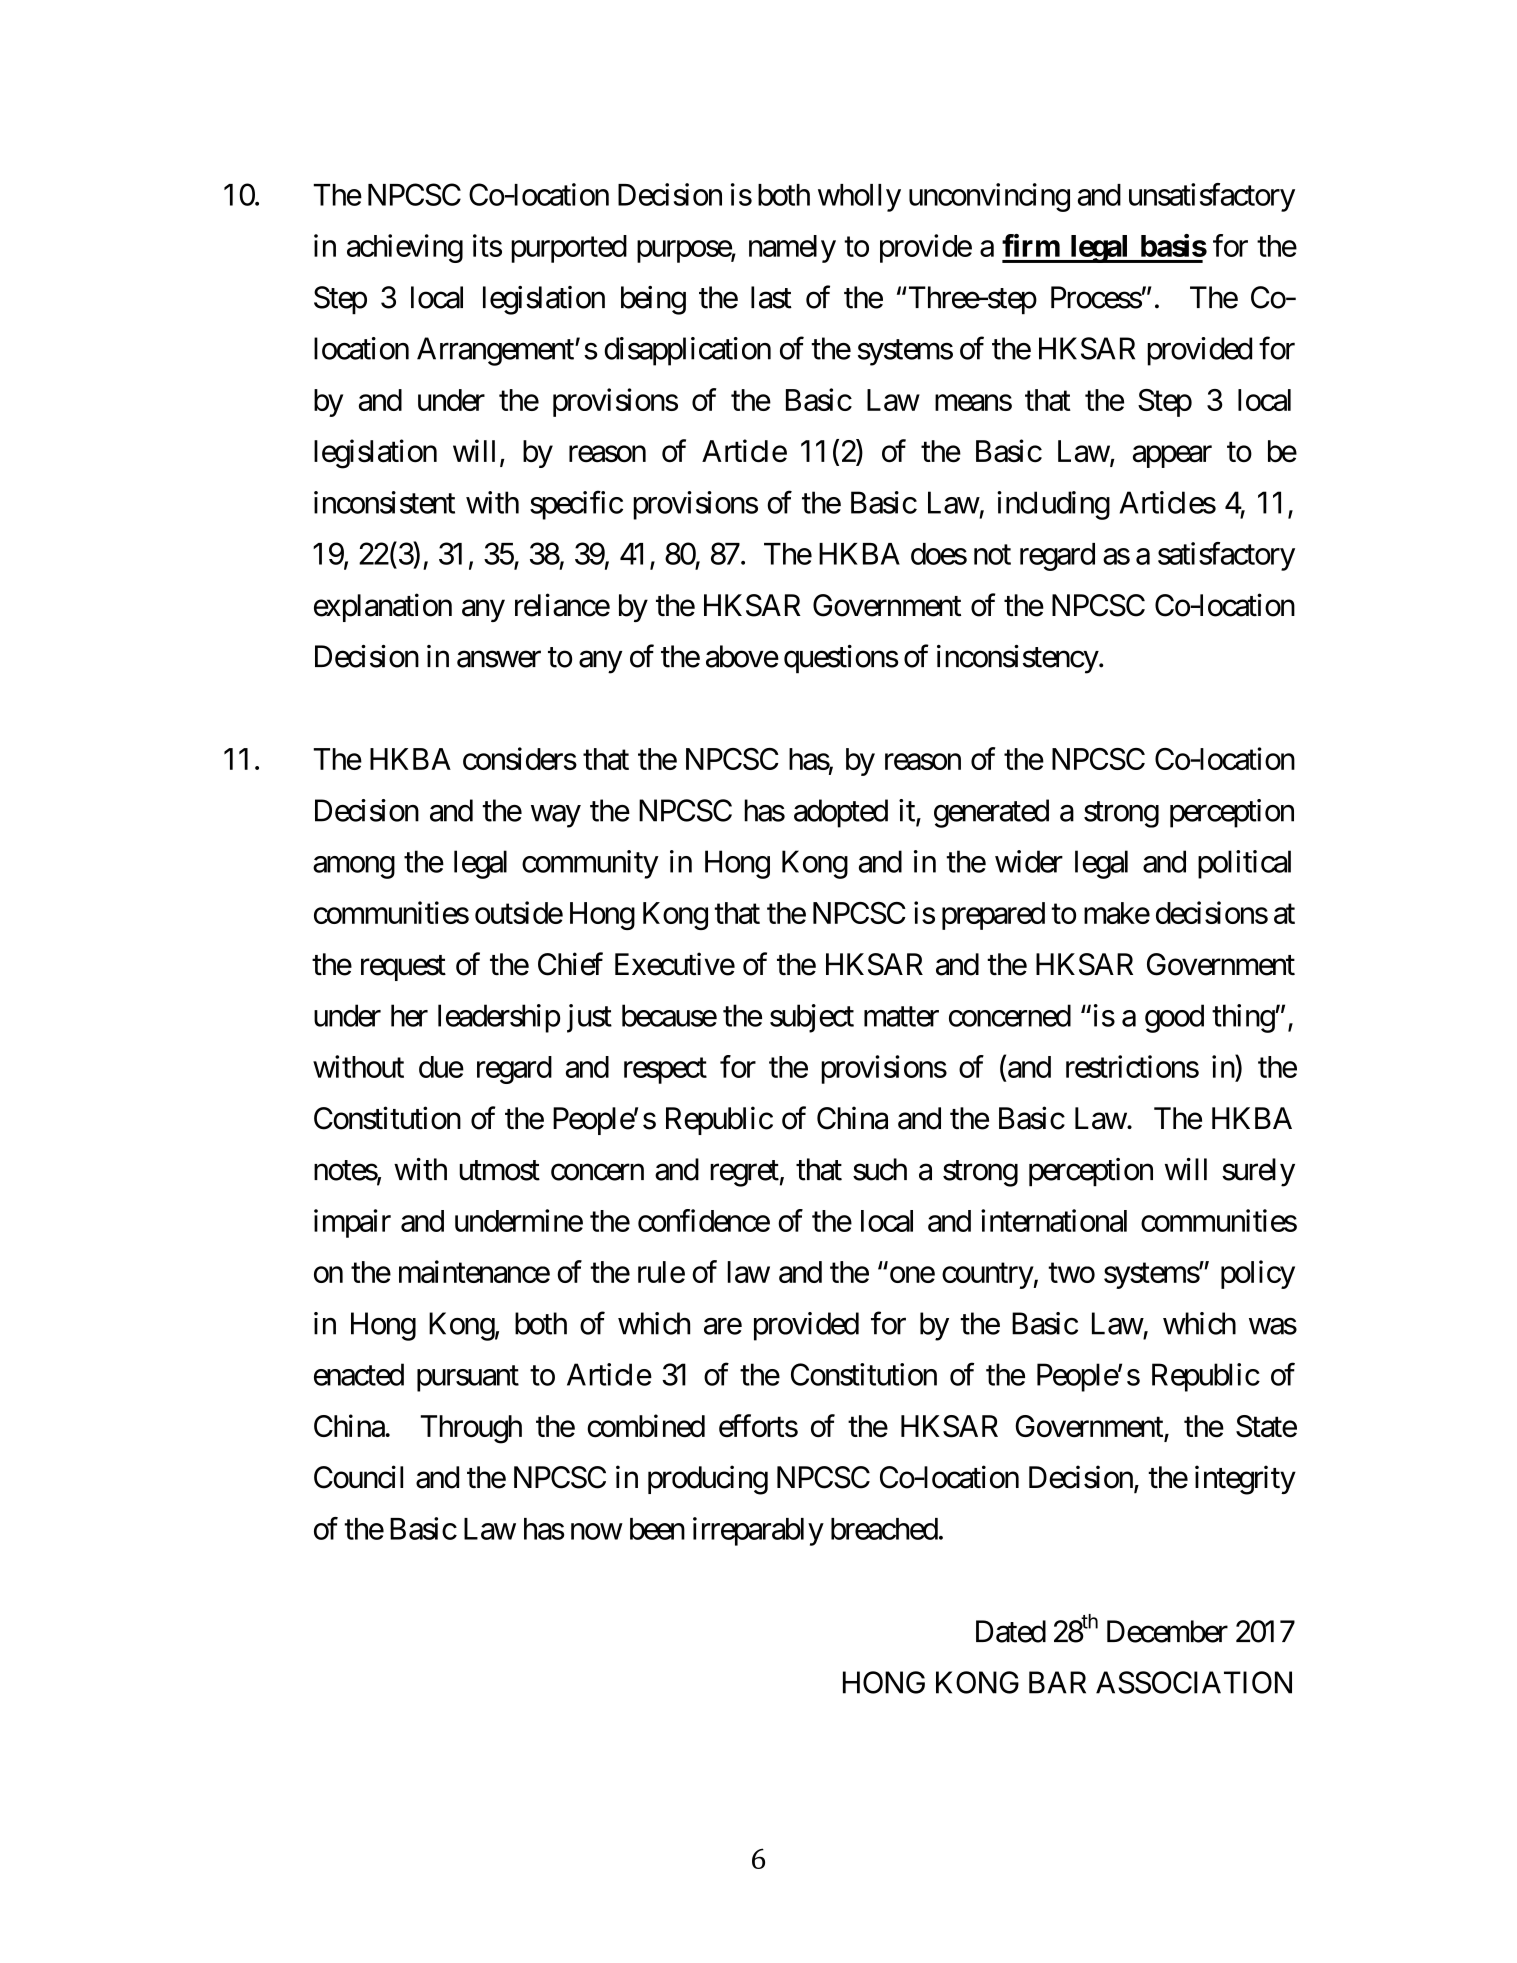  Describe the element at coordinates (1174, 1018) in the screenshot. I see `good` at that location.
